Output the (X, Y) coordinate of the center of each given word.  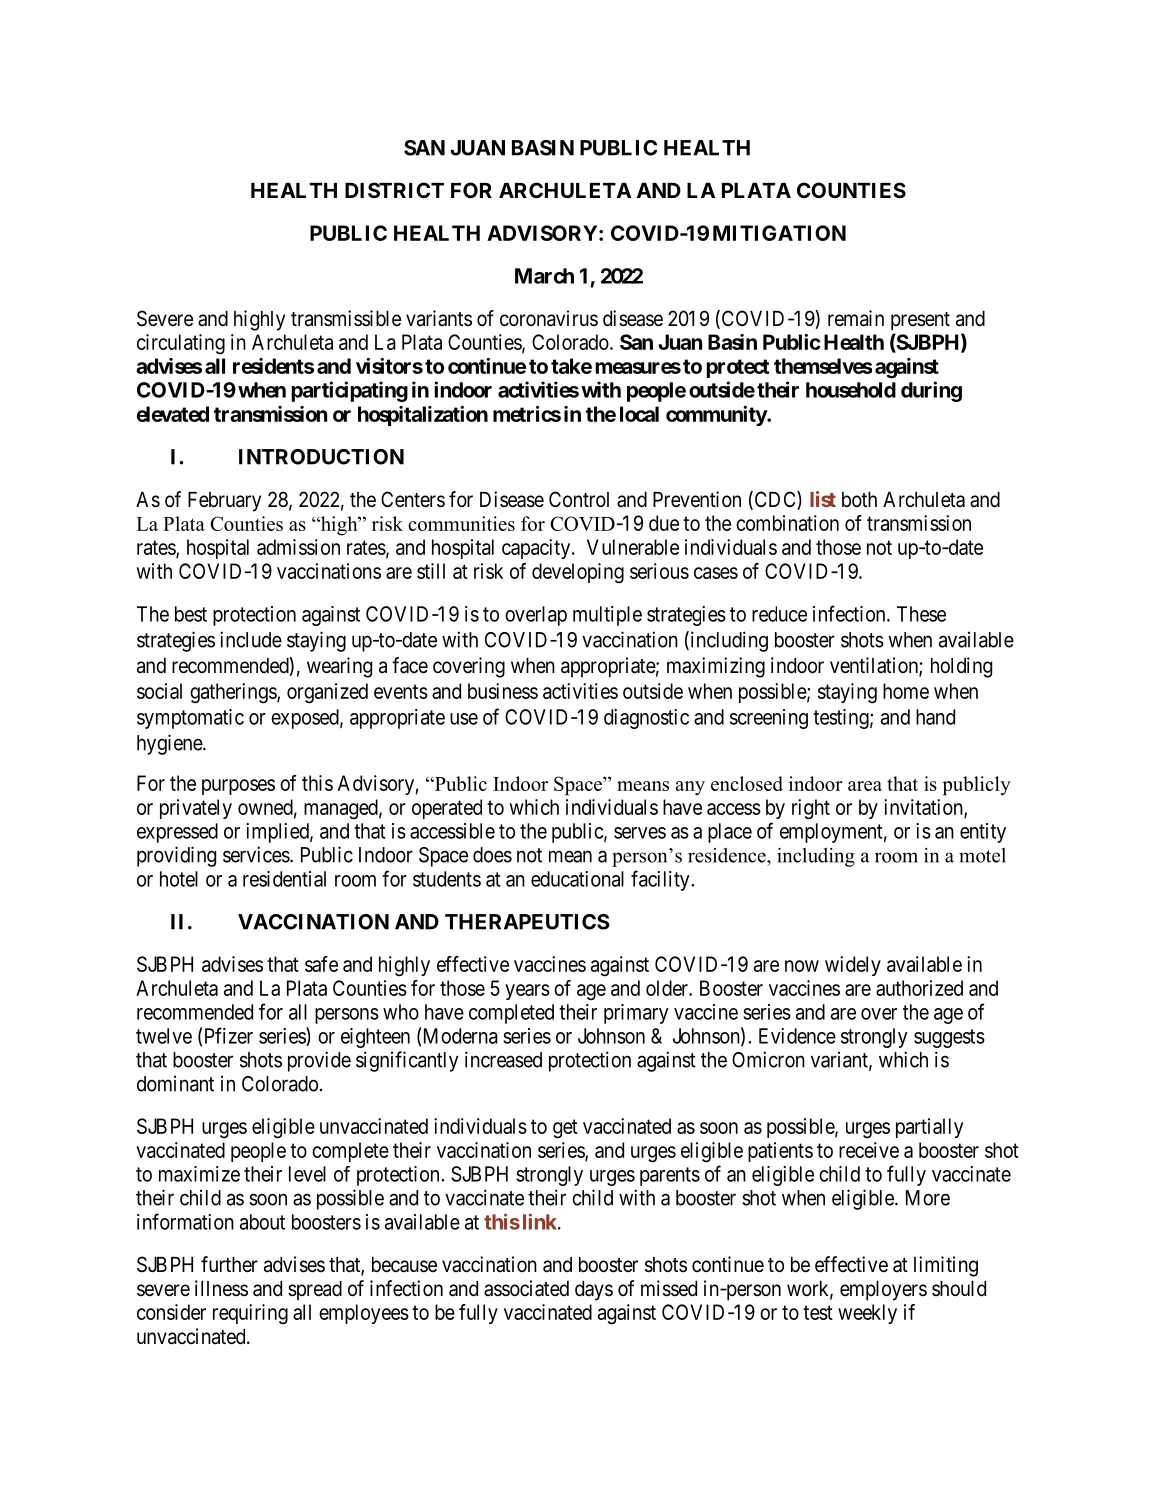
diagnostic (646, 719)
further (229, 1264)
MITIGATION (779, 233)
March (544, 276)
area (865, 786)
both (859, 499)
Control (579, 499)
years (527, 992)
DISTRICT (394, 190)
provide (319, 1061)
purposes (238, 787)
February (224, 502)
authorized (919, 988)
